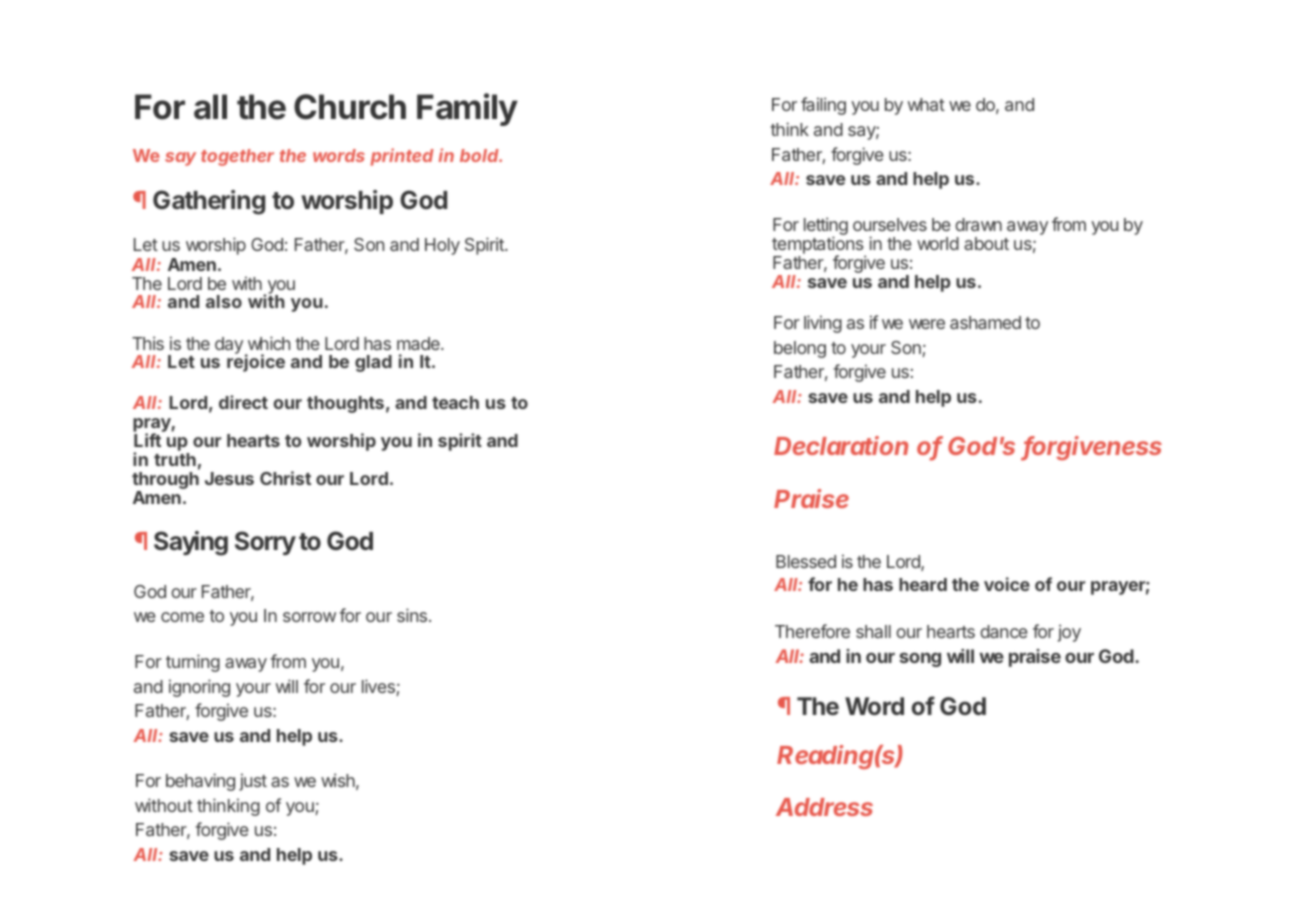  Describe the element at coordinates (920, 659) in the screenshot. I see `song` at that location.
